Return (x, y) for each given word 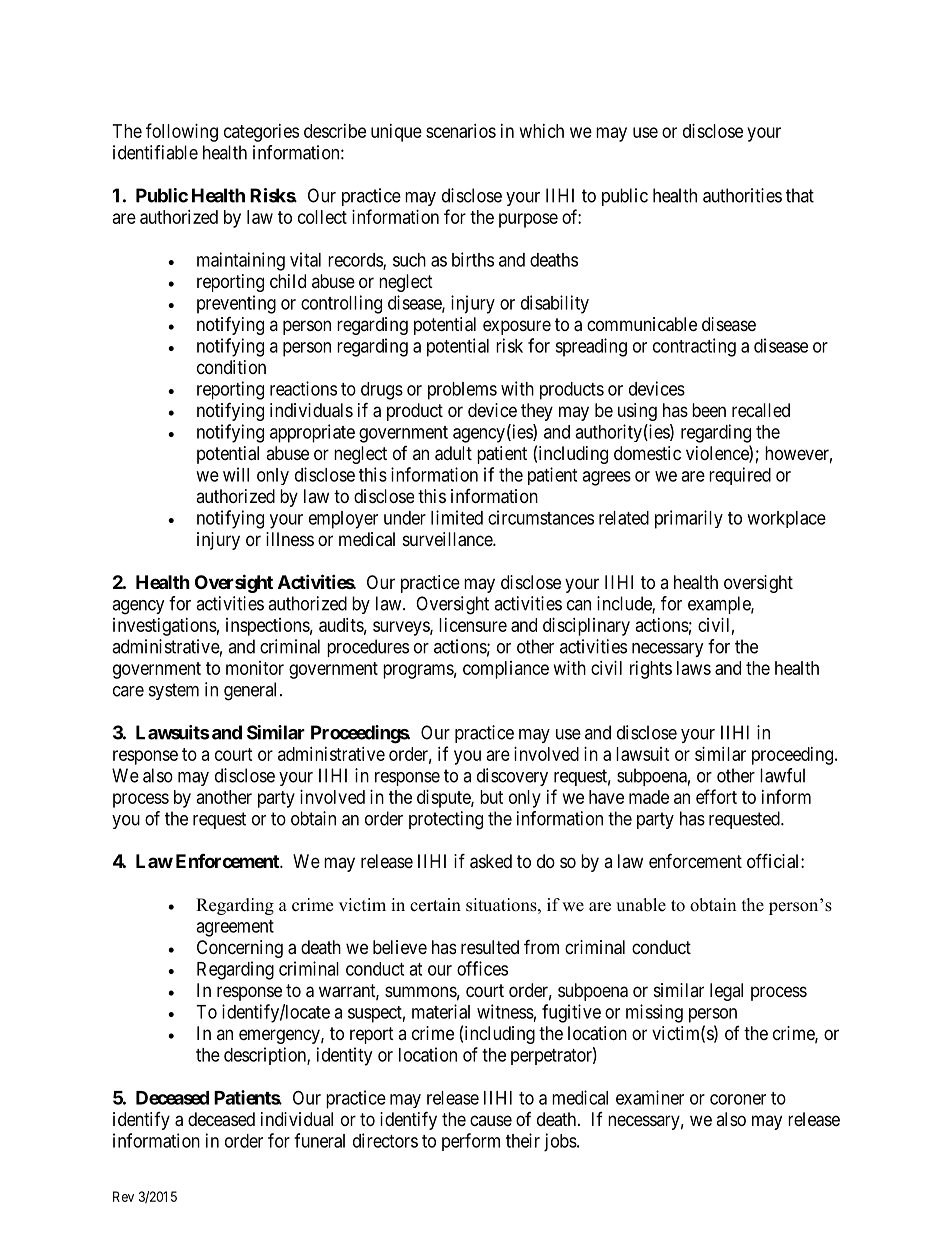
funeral (319, 1140)
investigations (165, 627)
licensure (473, 625)
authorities (742, 195)
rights (651, 670)
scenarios (461, 131)
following (182, 132)
